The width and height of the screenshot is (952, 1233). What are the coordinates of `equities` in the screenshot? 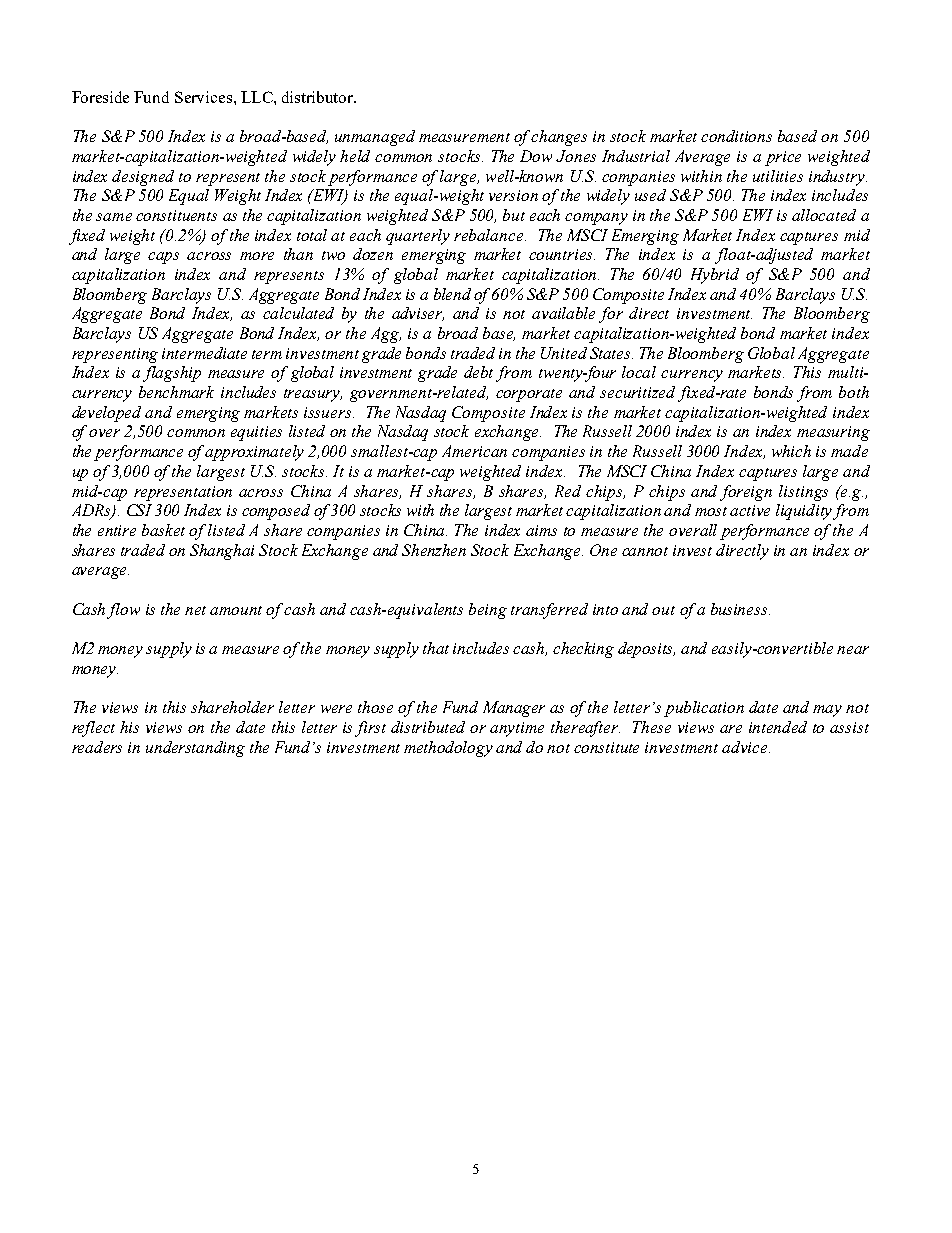 It's located at (256, 433).
